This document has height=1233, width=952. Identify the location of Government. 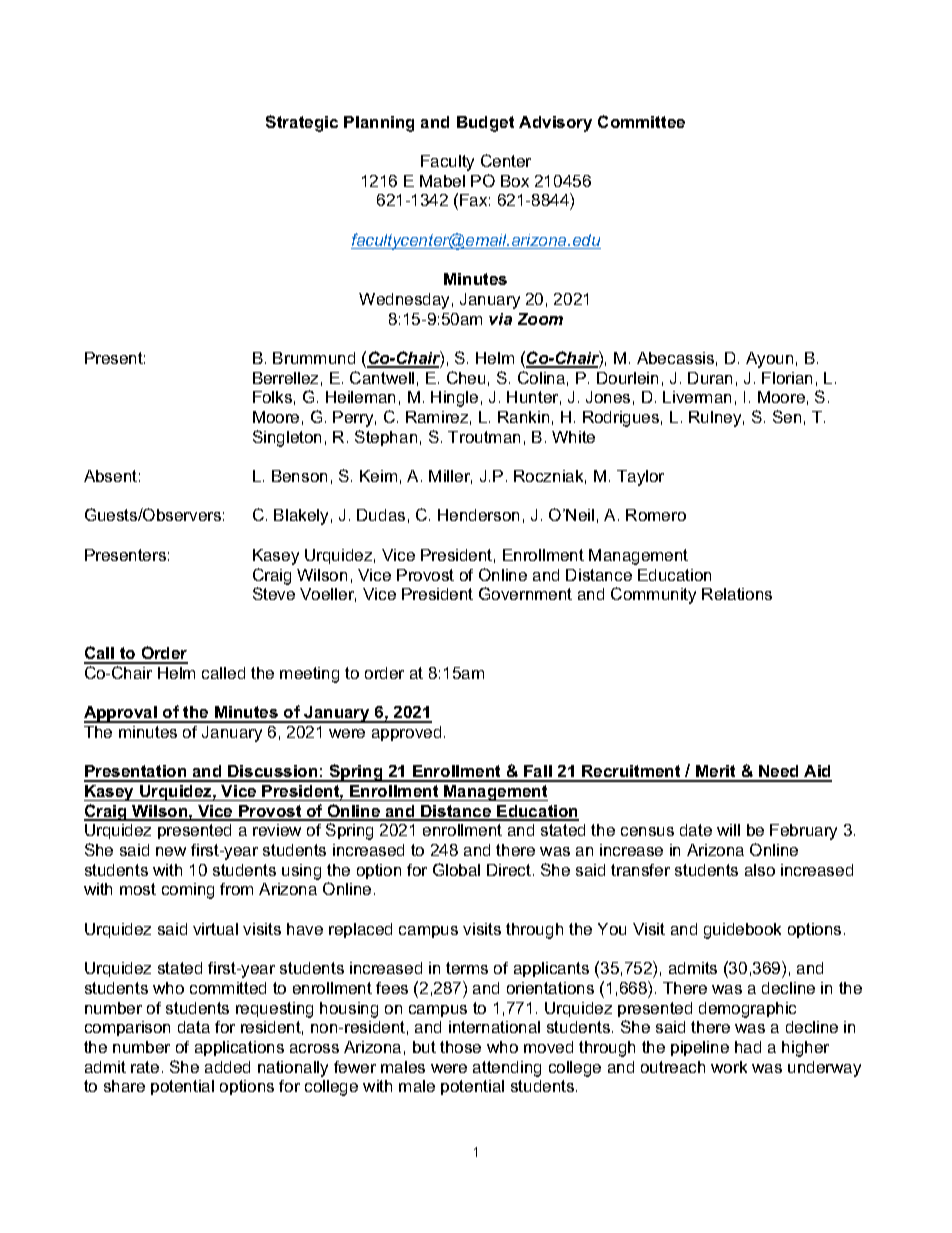
(525, 593).
